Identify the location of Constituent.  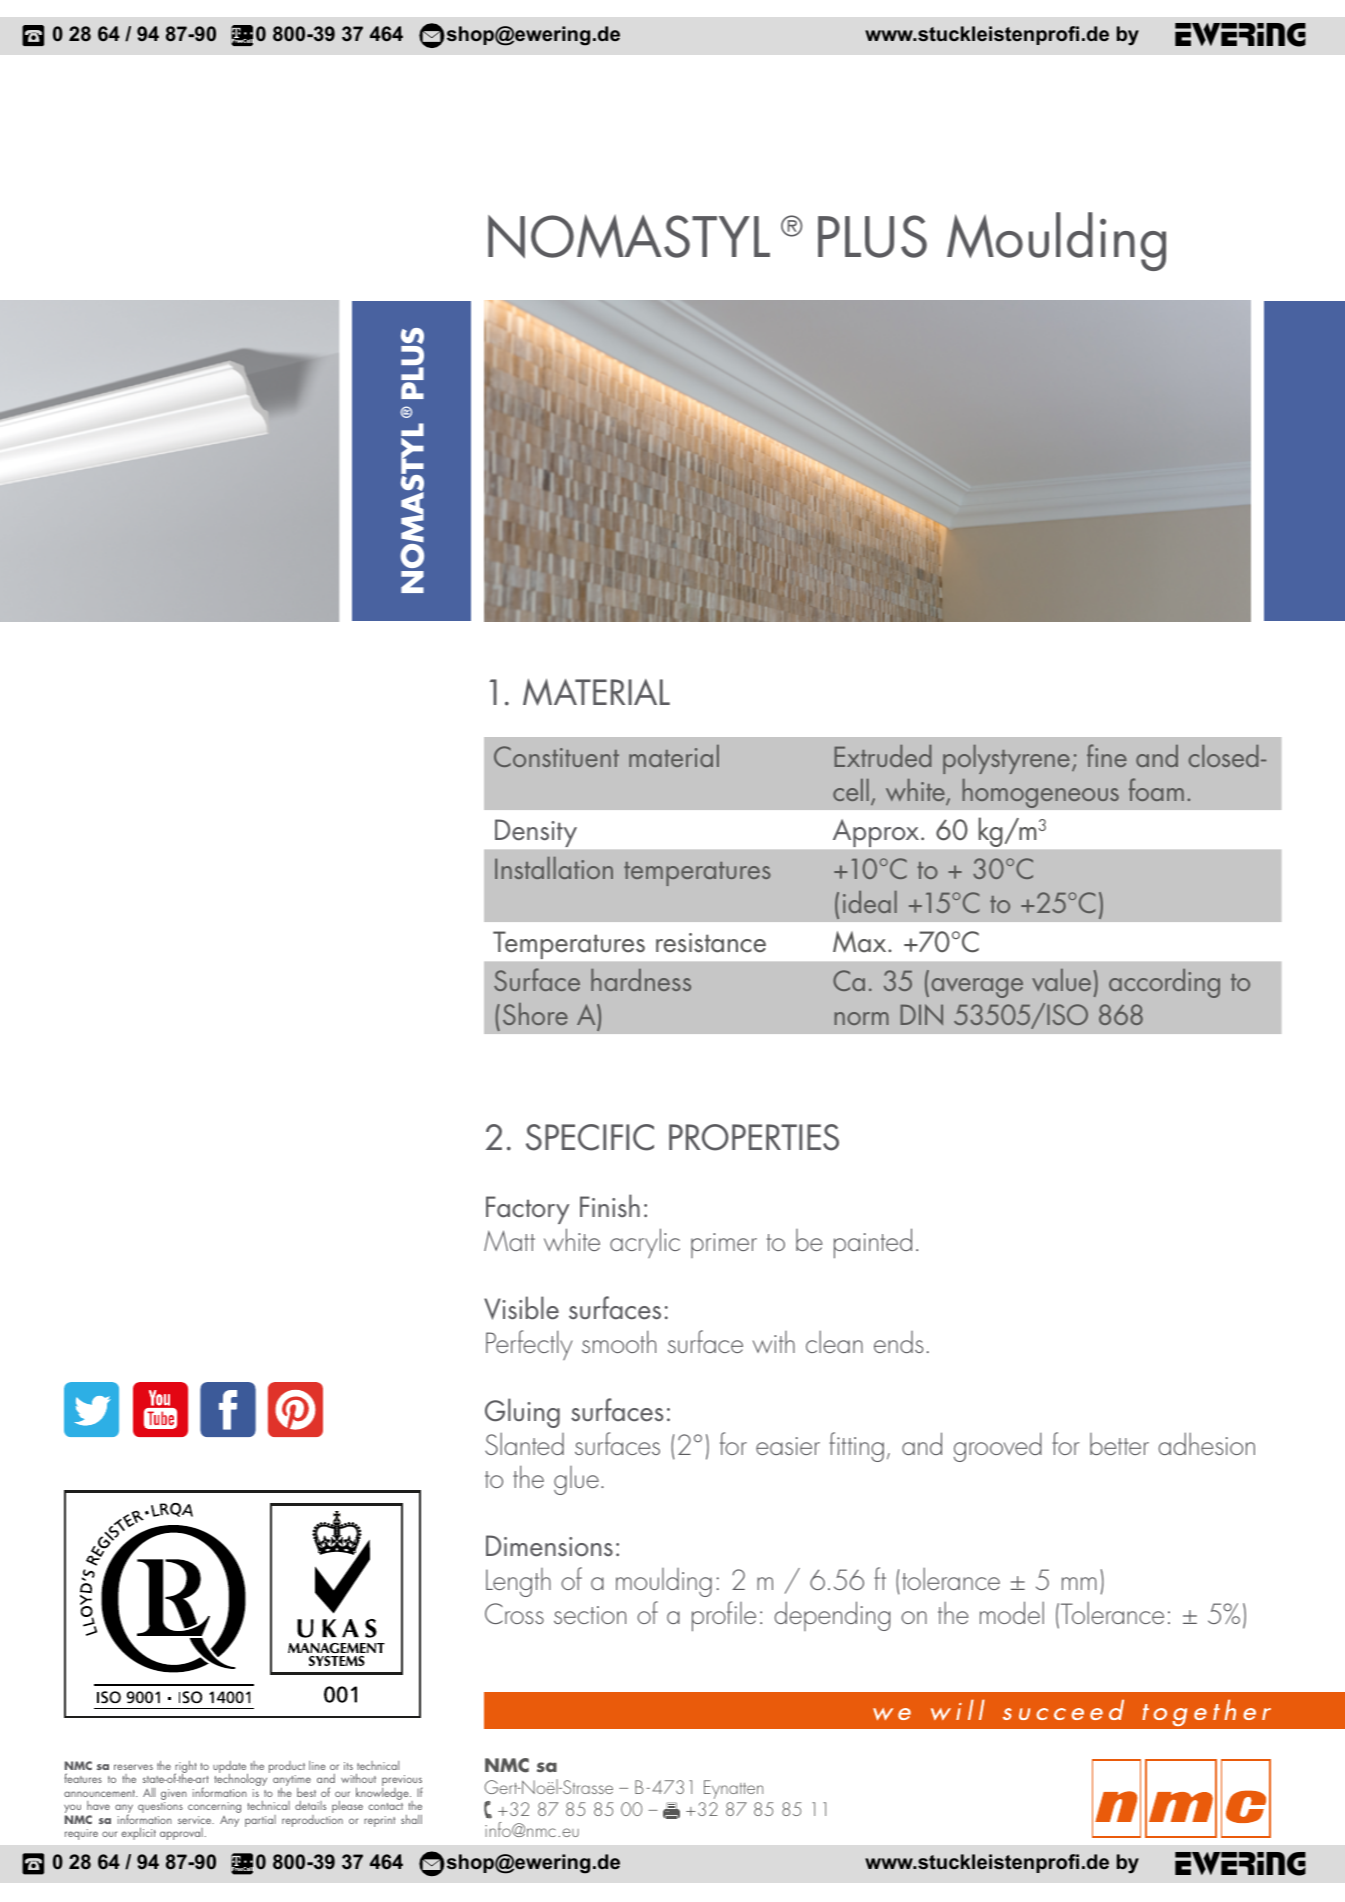
(556, 756).
